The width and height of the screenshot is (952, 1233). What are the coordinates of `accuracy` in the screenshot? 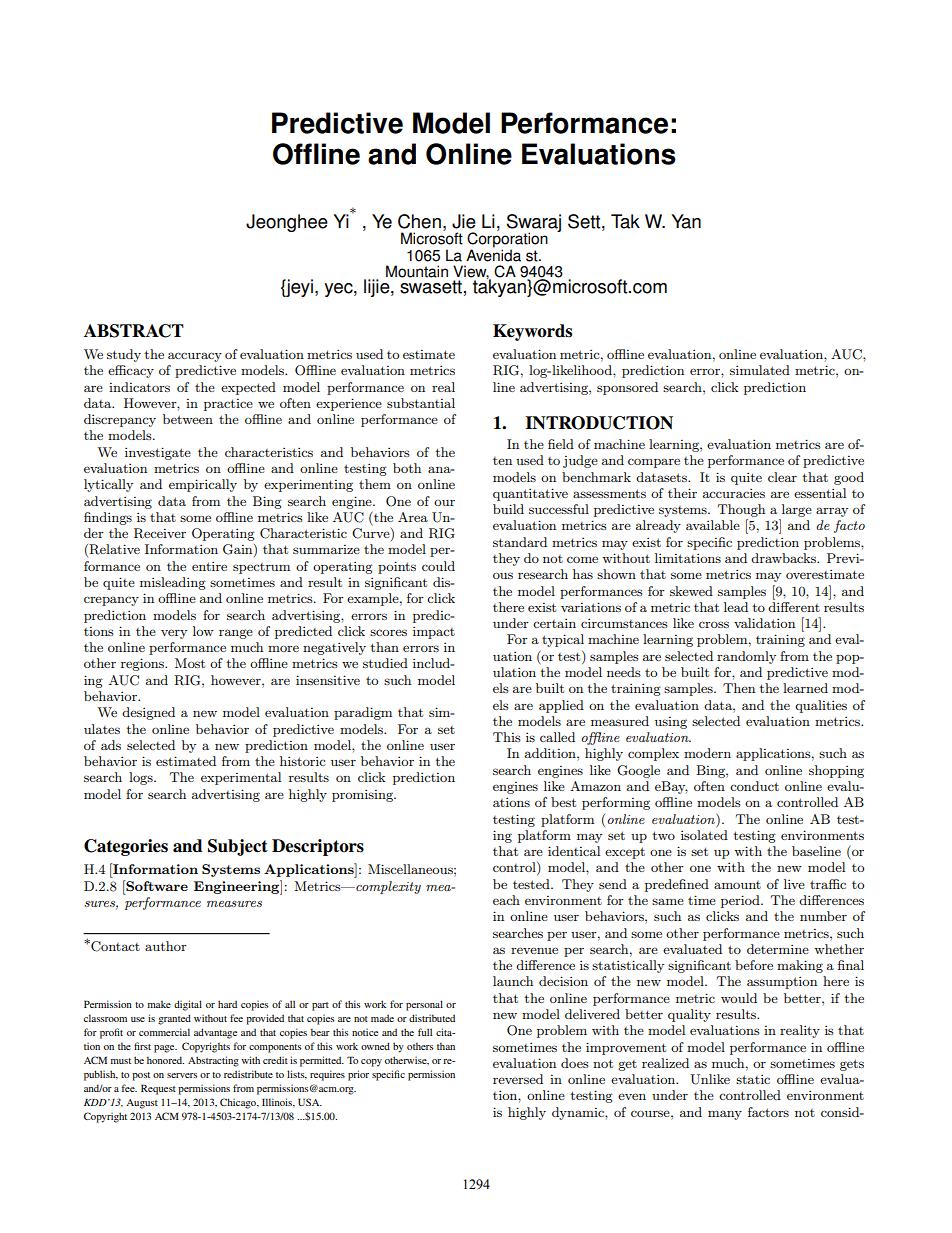 It's located at (195, 357).
